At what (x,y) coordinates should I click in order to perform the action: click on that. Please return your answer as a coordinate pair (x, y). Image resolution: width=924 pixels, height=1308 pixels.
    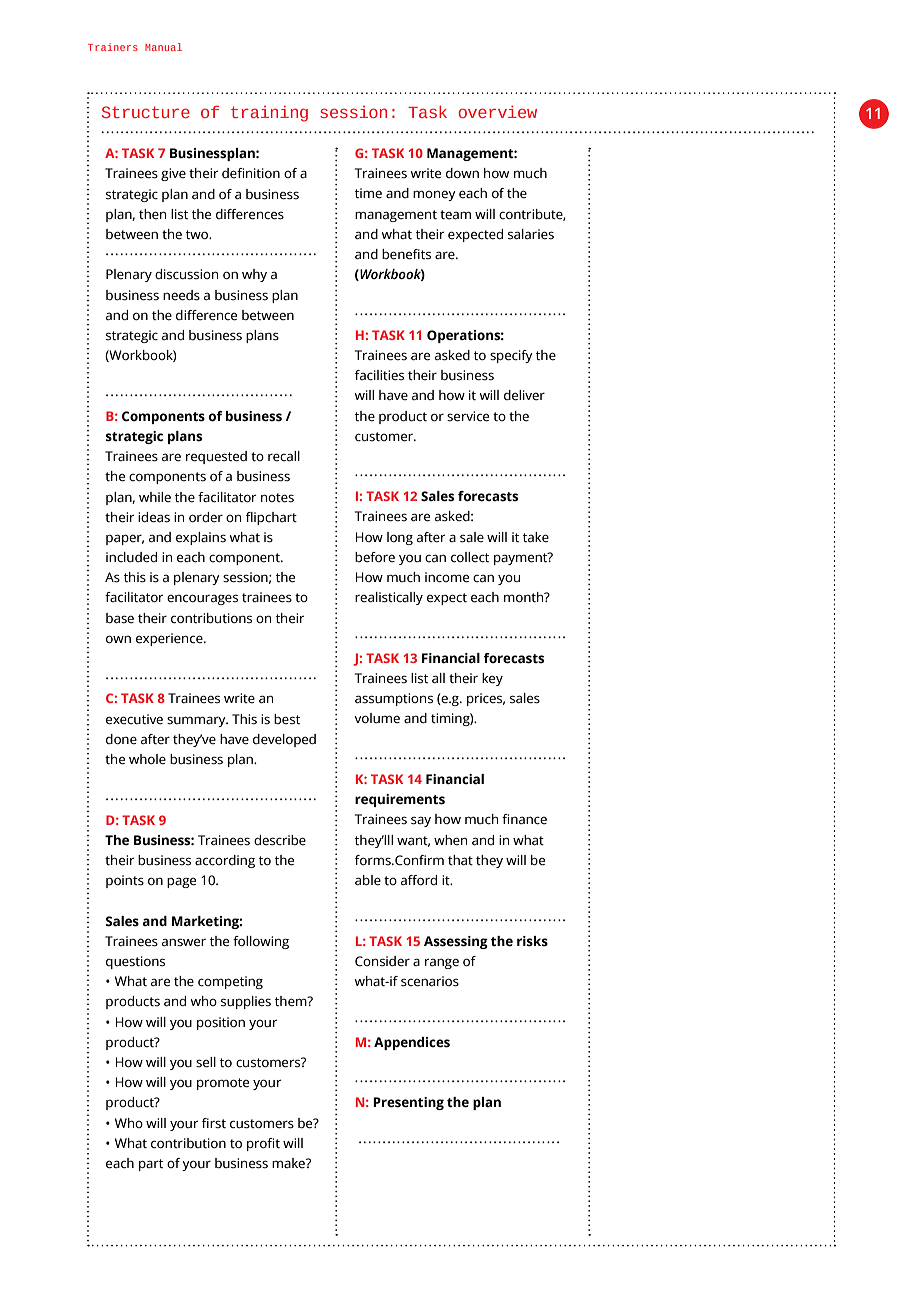
    Looking at the image, I should click on (460, 860).
